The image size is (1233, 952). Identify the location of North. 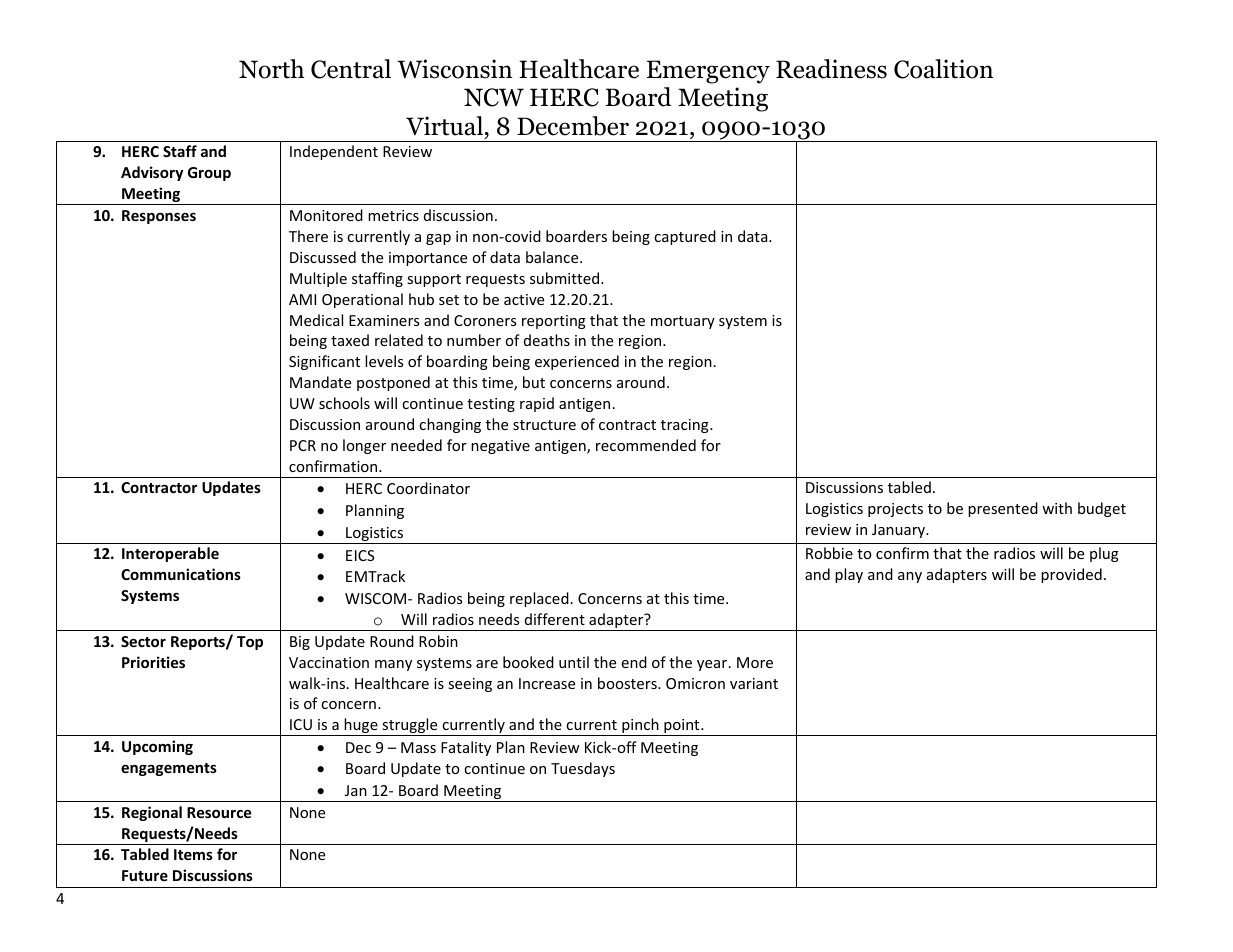
(271, 69).
